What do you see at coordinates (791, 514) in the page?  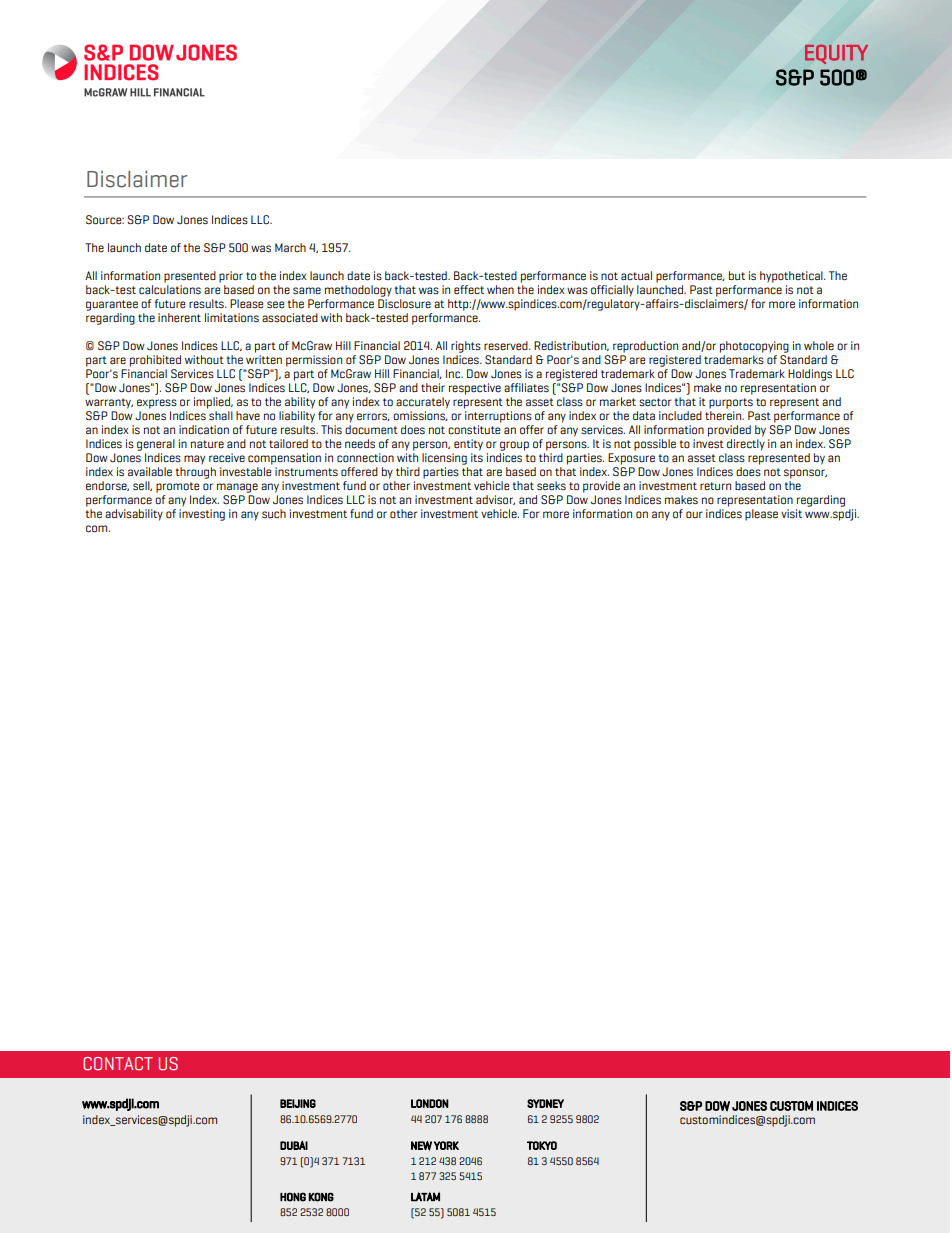 I see `visit` at bounding box center [791, 514].
